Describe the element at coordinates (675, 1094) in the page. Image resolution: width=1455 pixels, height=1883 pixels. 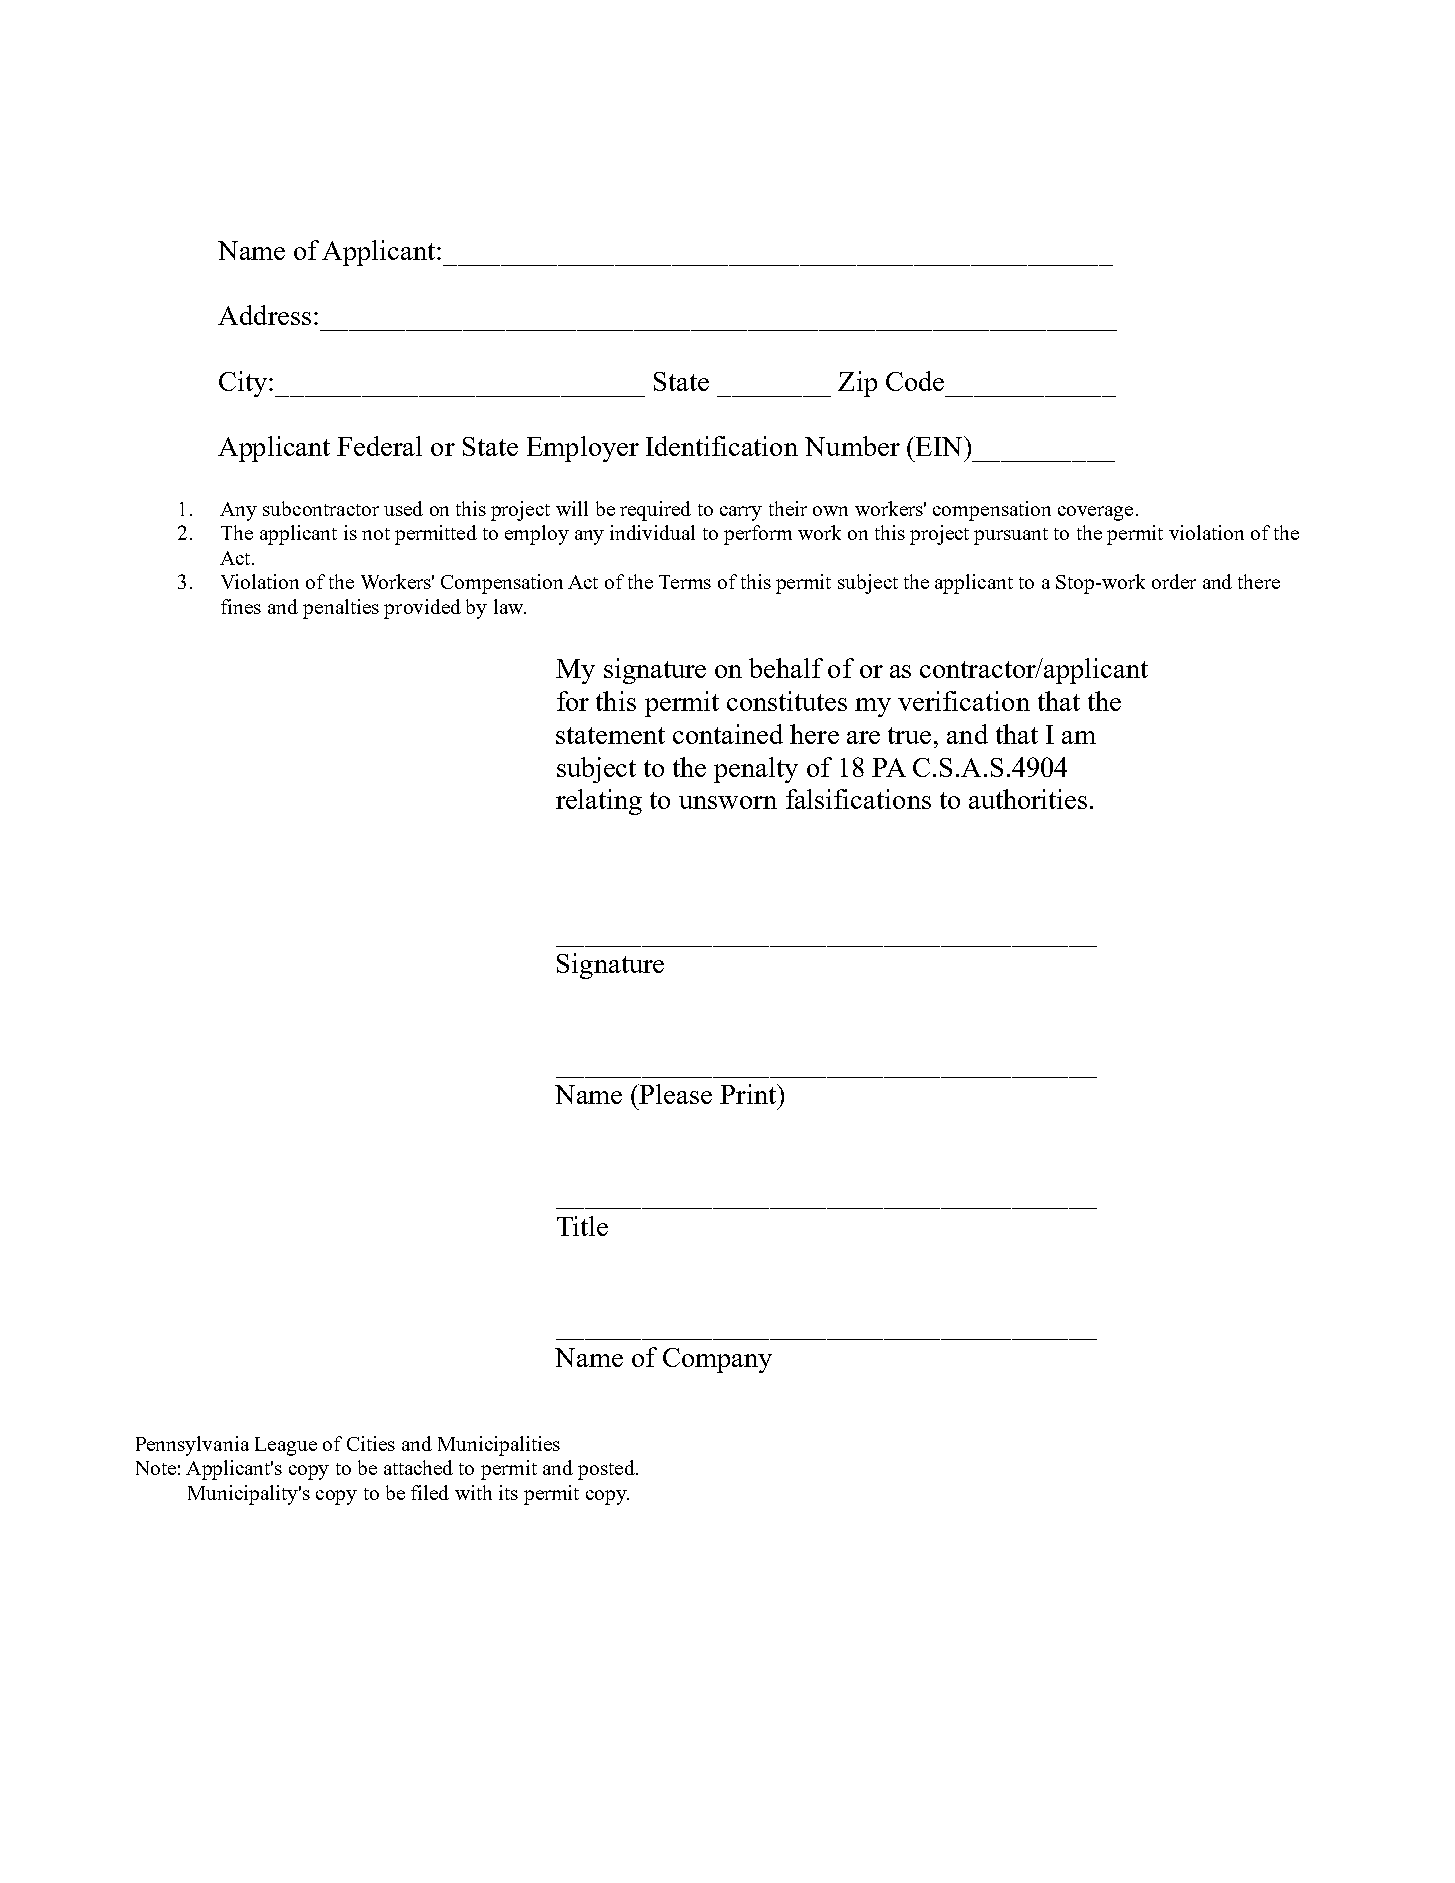
I see `Please` at that location.
